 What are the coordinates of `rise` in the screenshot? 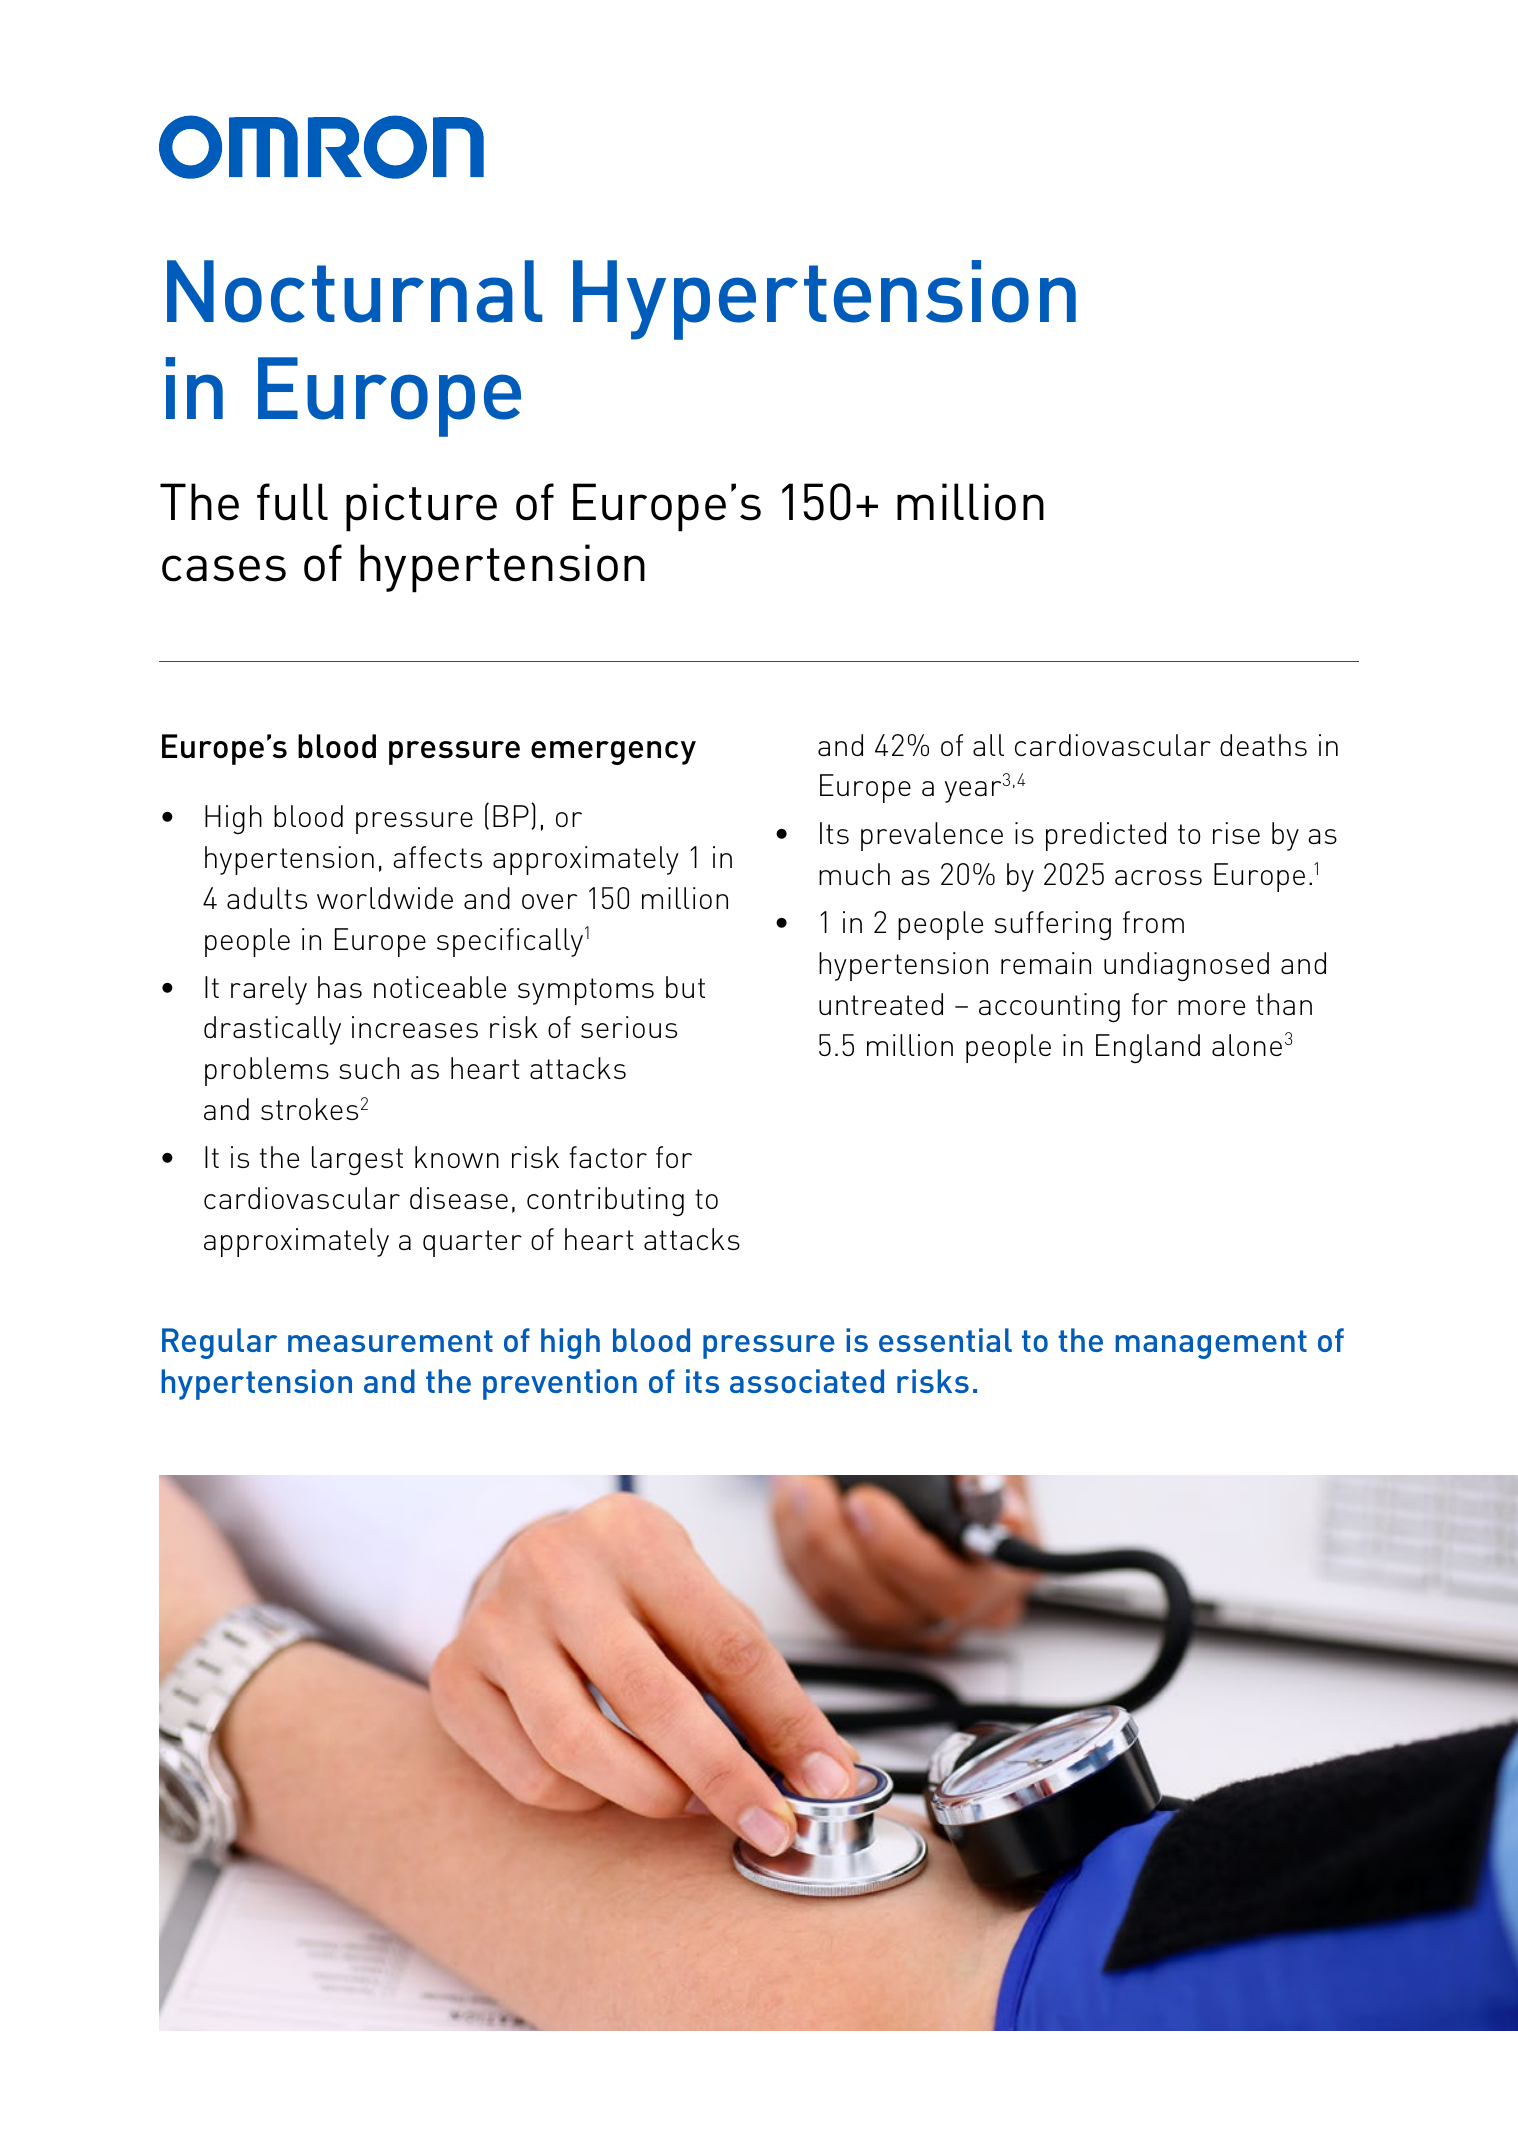 It's located at (1236, 833).
